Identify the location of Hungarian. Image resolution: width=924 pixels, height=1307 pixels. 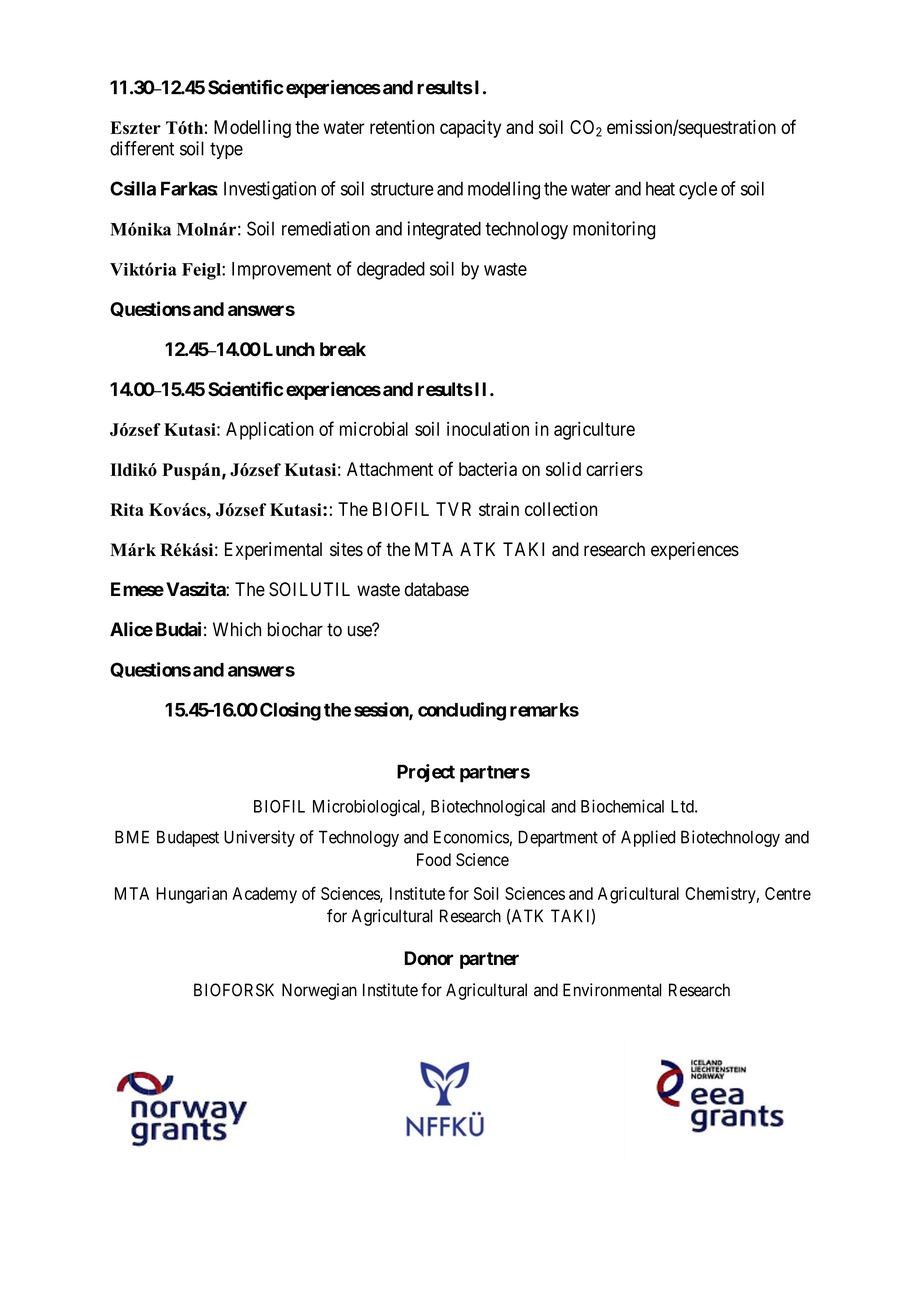
(191, 895).
